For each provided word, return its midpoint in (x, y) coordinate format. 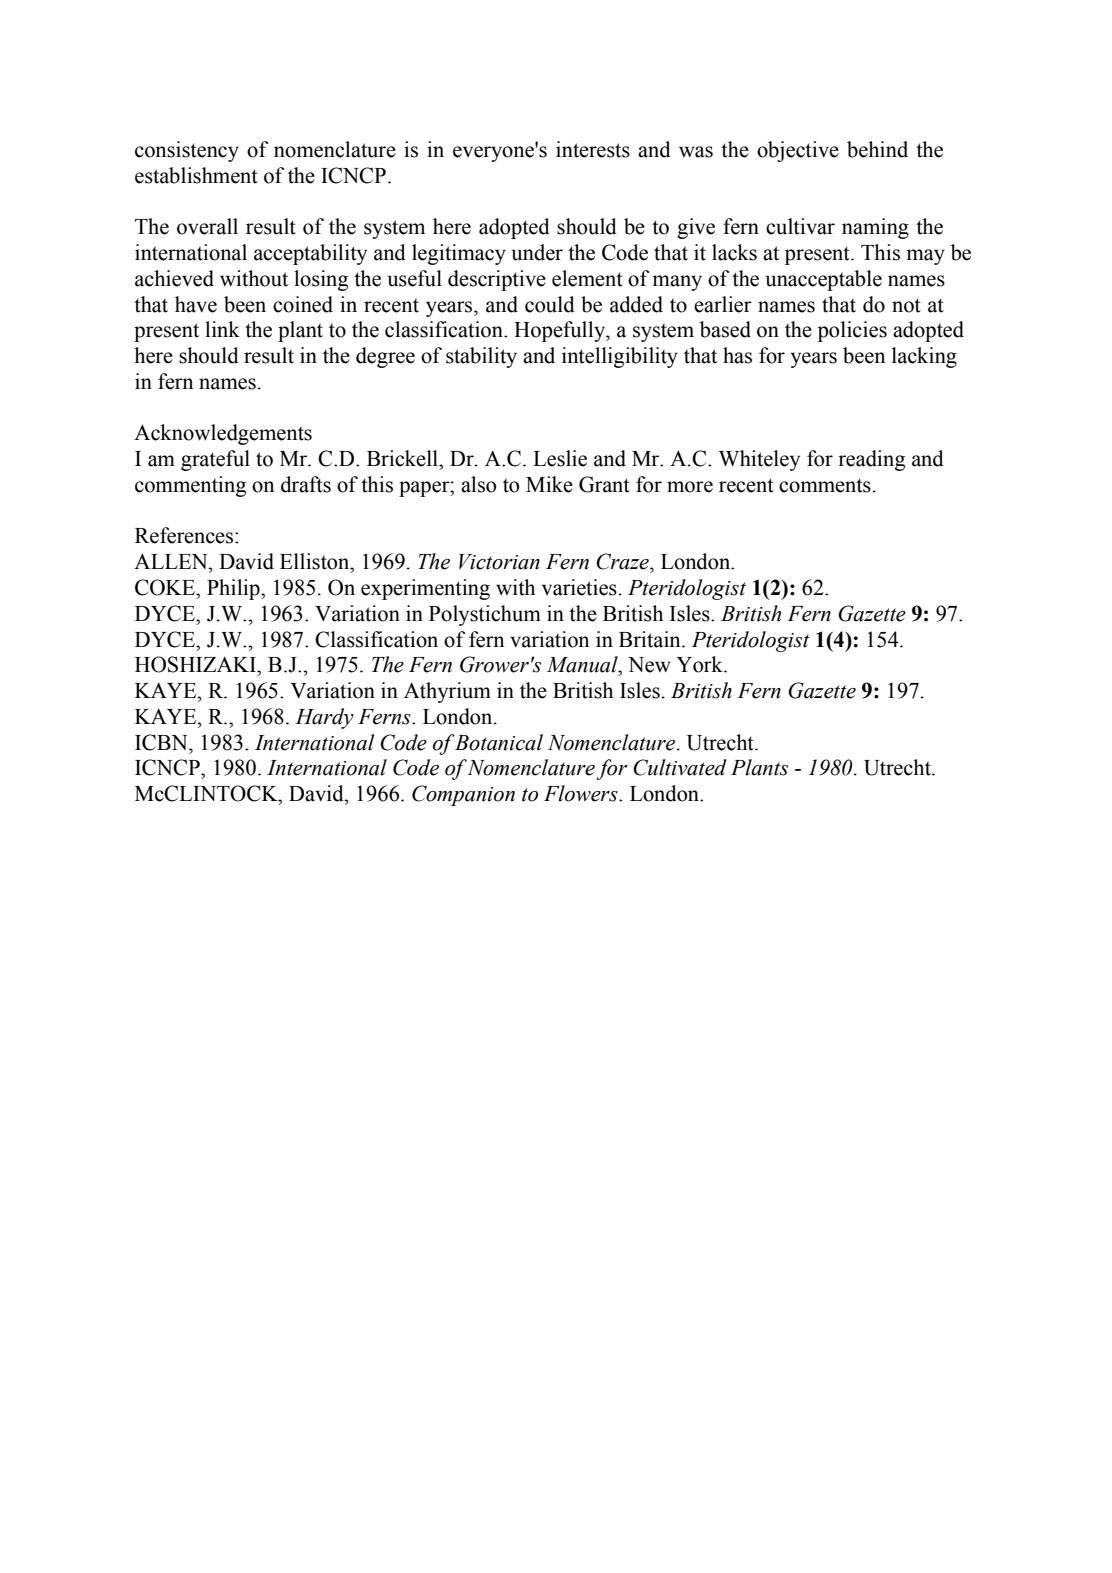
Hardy (324, 718)
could (550, 304)
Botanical (498, 742)
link (222, 329)
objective (798, 151)
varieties (579, 587)
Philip (234, 589)
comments (825, 485)
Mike (549, 484)
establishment (196, 175)
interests (593, 149)
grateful (215, 460)
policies (852, 331)
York (701, 664)
